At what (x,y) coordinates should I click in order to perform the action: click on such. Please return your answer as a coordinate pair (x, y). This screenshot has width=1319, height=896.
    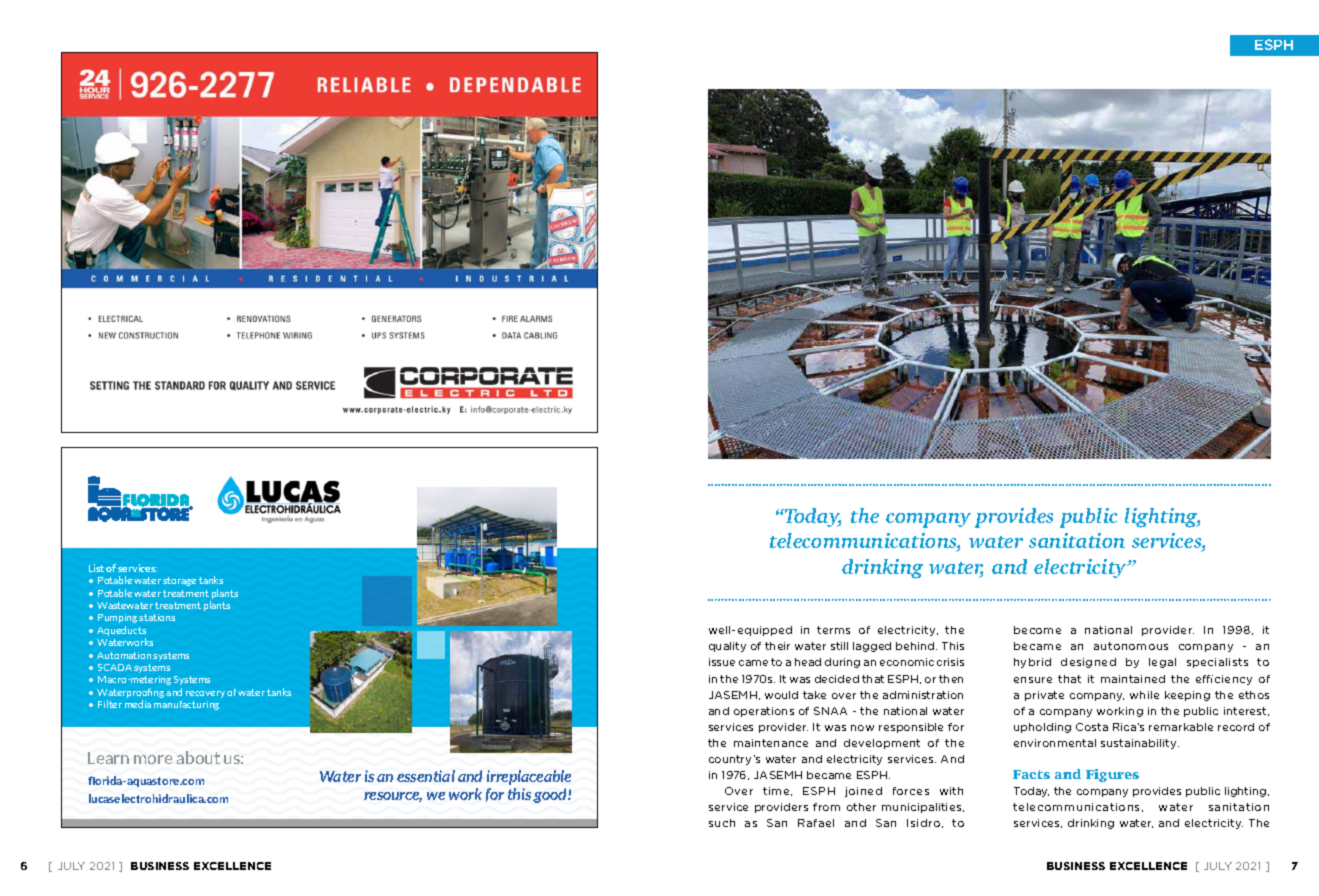
    Looking at the image, I should click on (722, 823).
